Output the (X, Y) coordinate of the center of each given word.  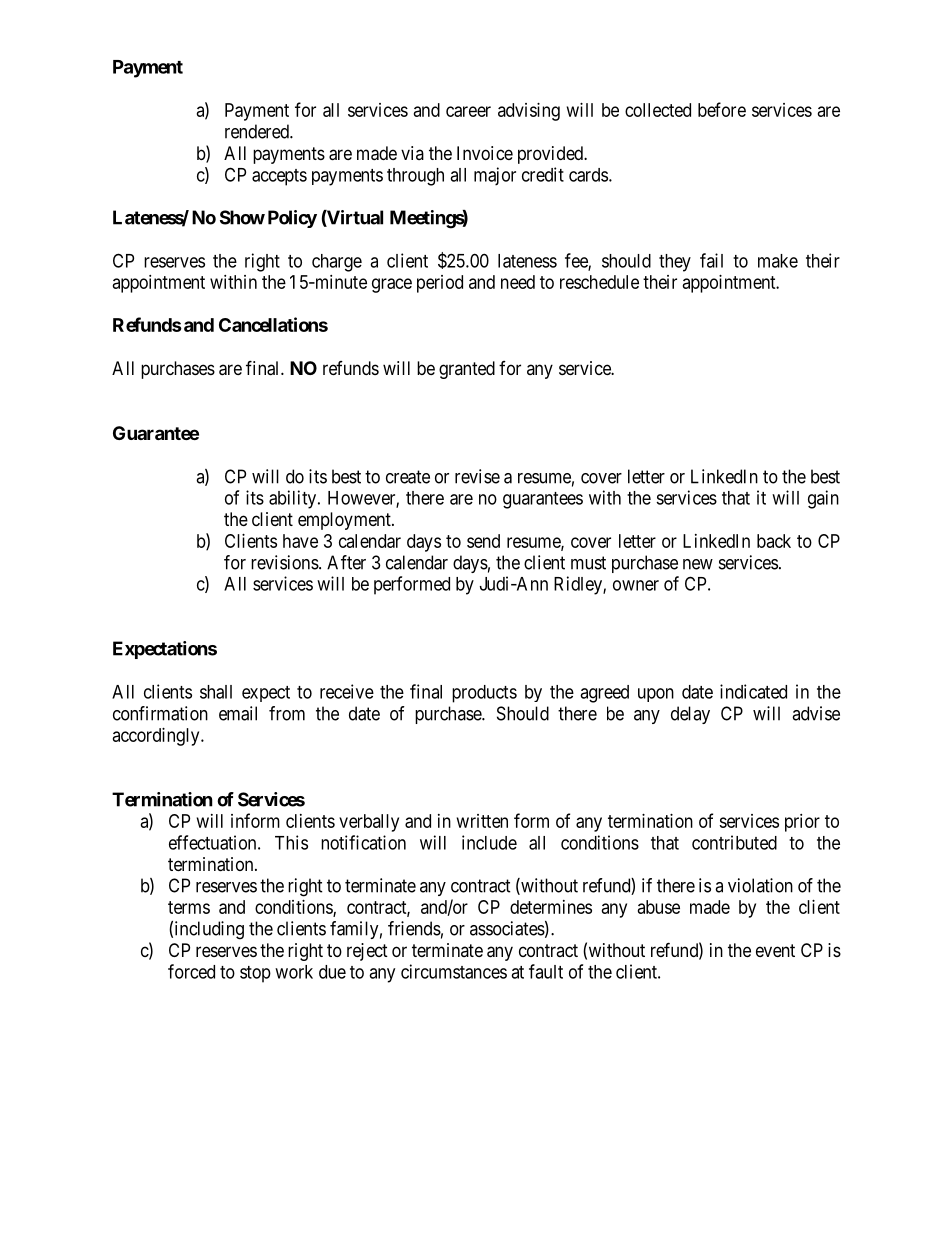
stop (255, 974)
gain (823, 499)
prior (802, 823)
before (722, 109)
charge (337, 263)
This (291, 842)
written (482, 821)
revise (477, 476)
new (698, 564)
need (518, 282)
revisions (285, 562)
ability (294, 499)
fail (711, 260)
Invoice (485, 153)
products (484, 694)
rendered (258, 131)
